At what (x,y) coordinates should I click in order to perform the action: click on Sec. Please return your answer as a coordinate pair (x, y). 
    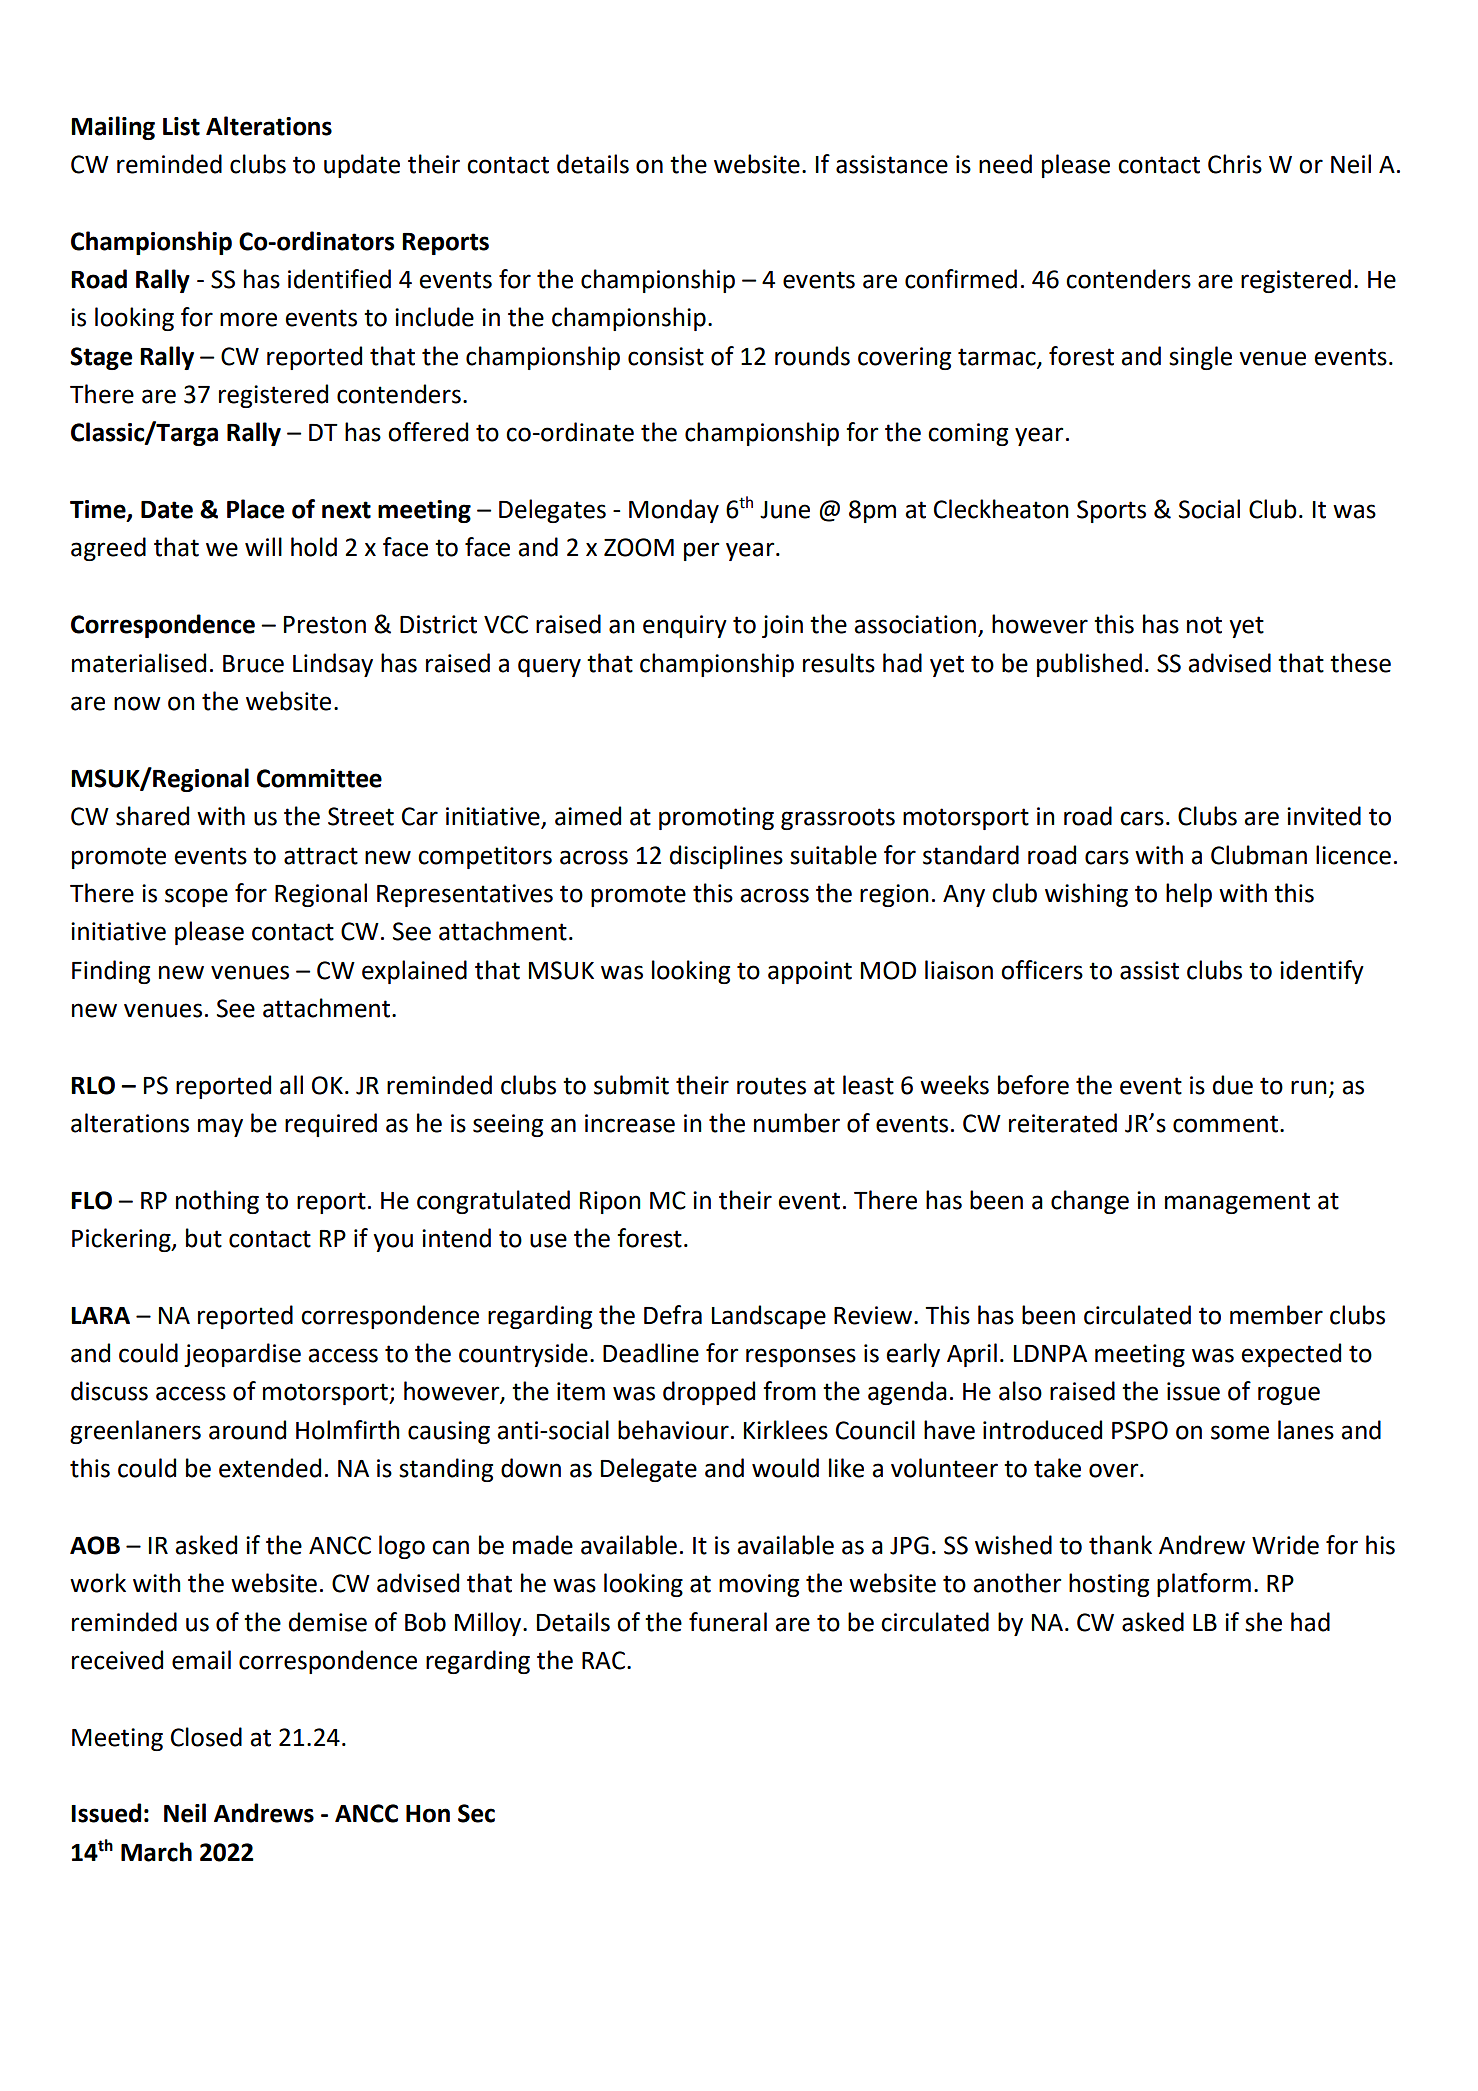
    Looking at the image, I should click on (476, 1813).
